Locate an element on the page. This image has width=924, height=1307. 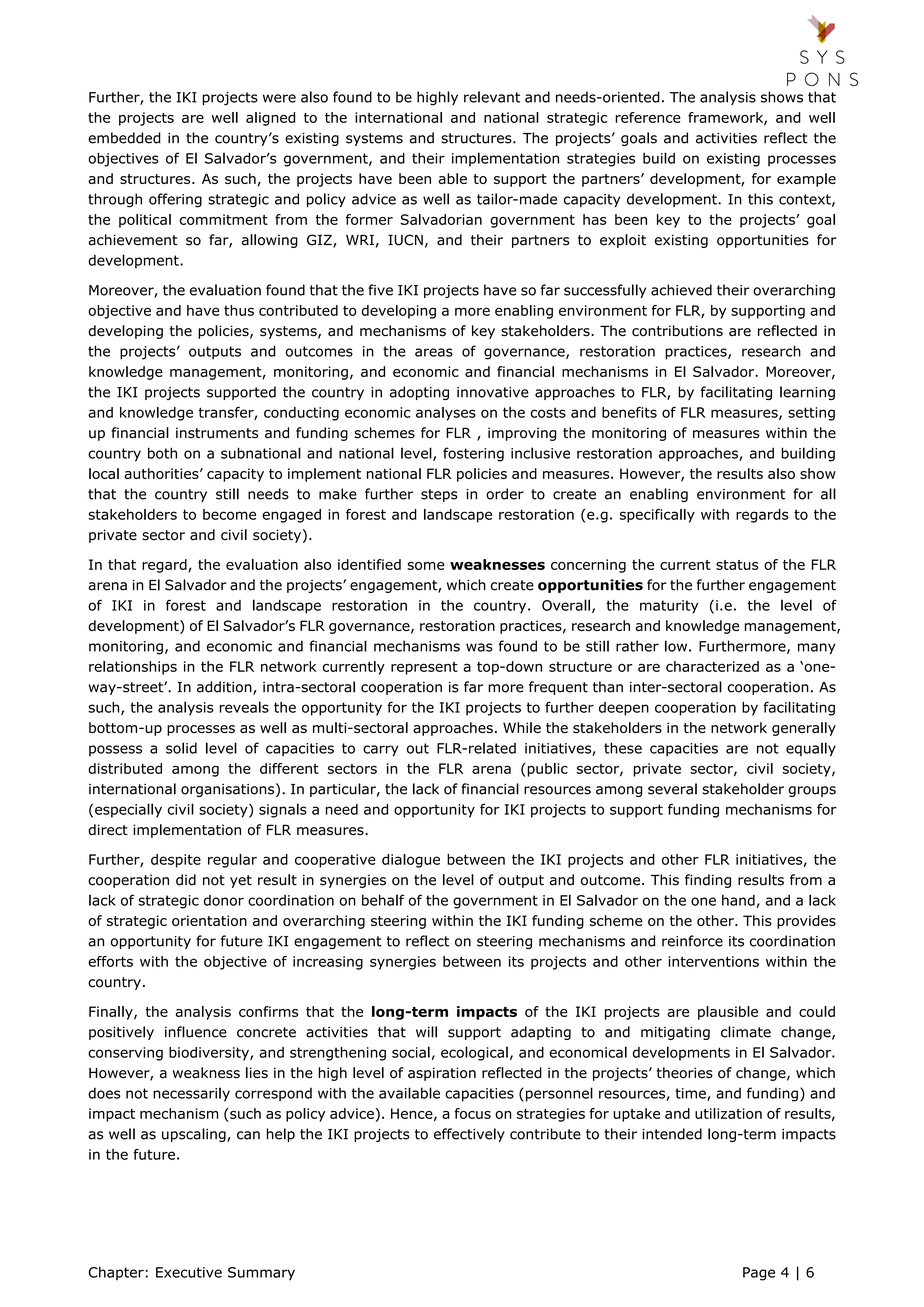
finding is located at coordinates (708, 881).
